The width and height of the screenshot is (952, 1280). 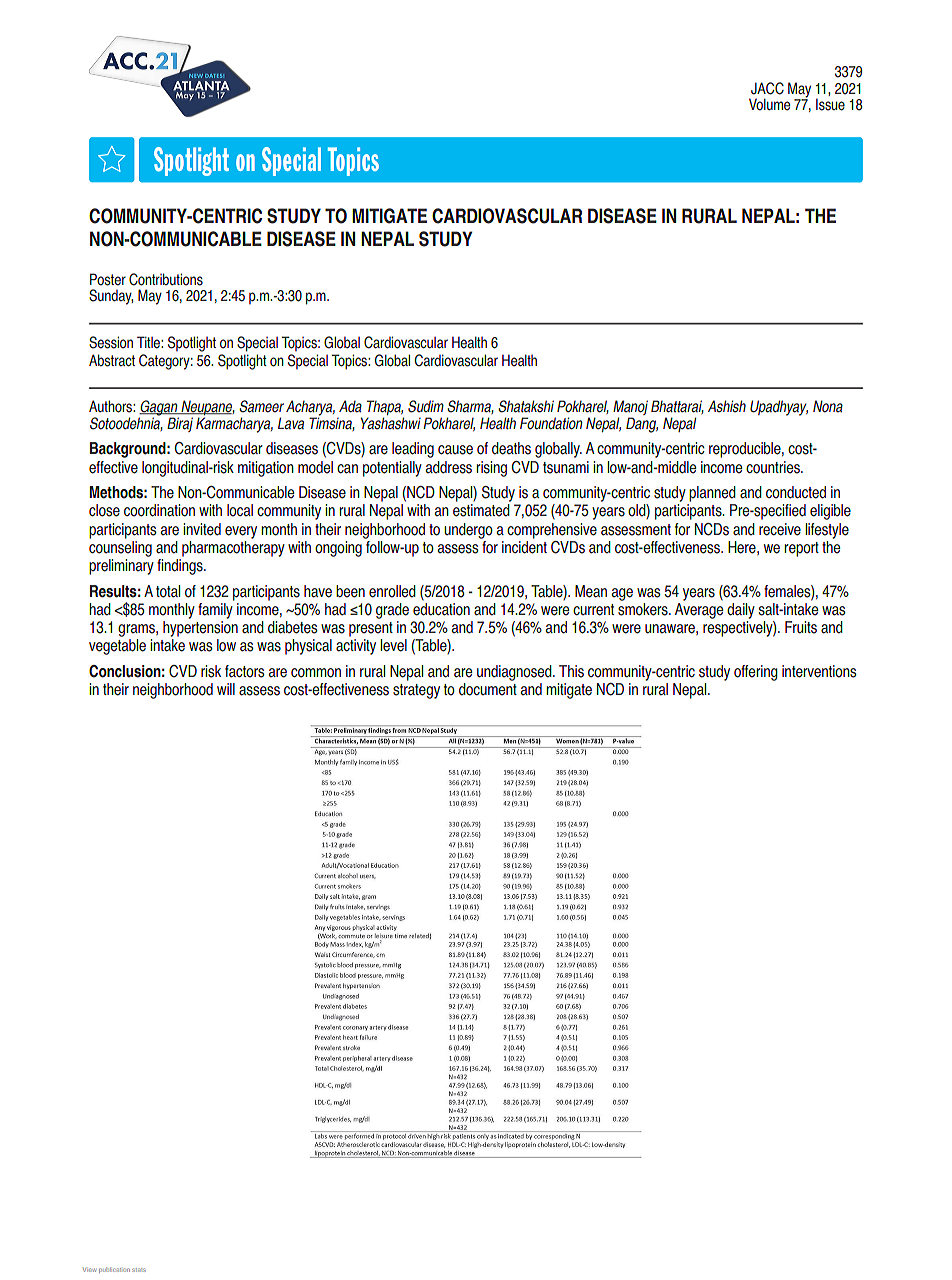 What do you see at coordinates (139, 1270) in the screenshot?
I see `stats` at bounding box center [139, 1270].
